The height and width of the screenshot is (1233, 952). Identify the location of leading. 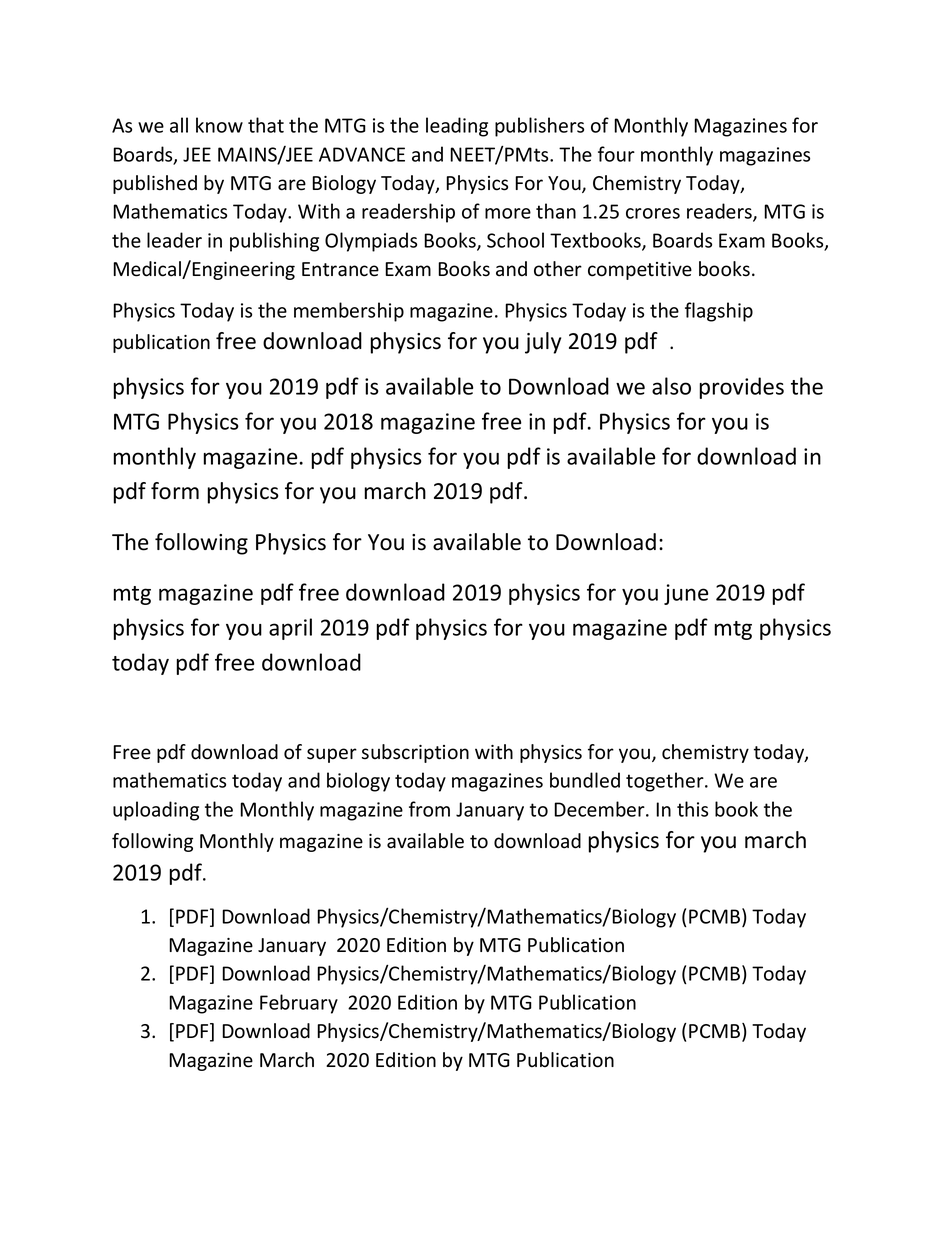
(457, 127).
